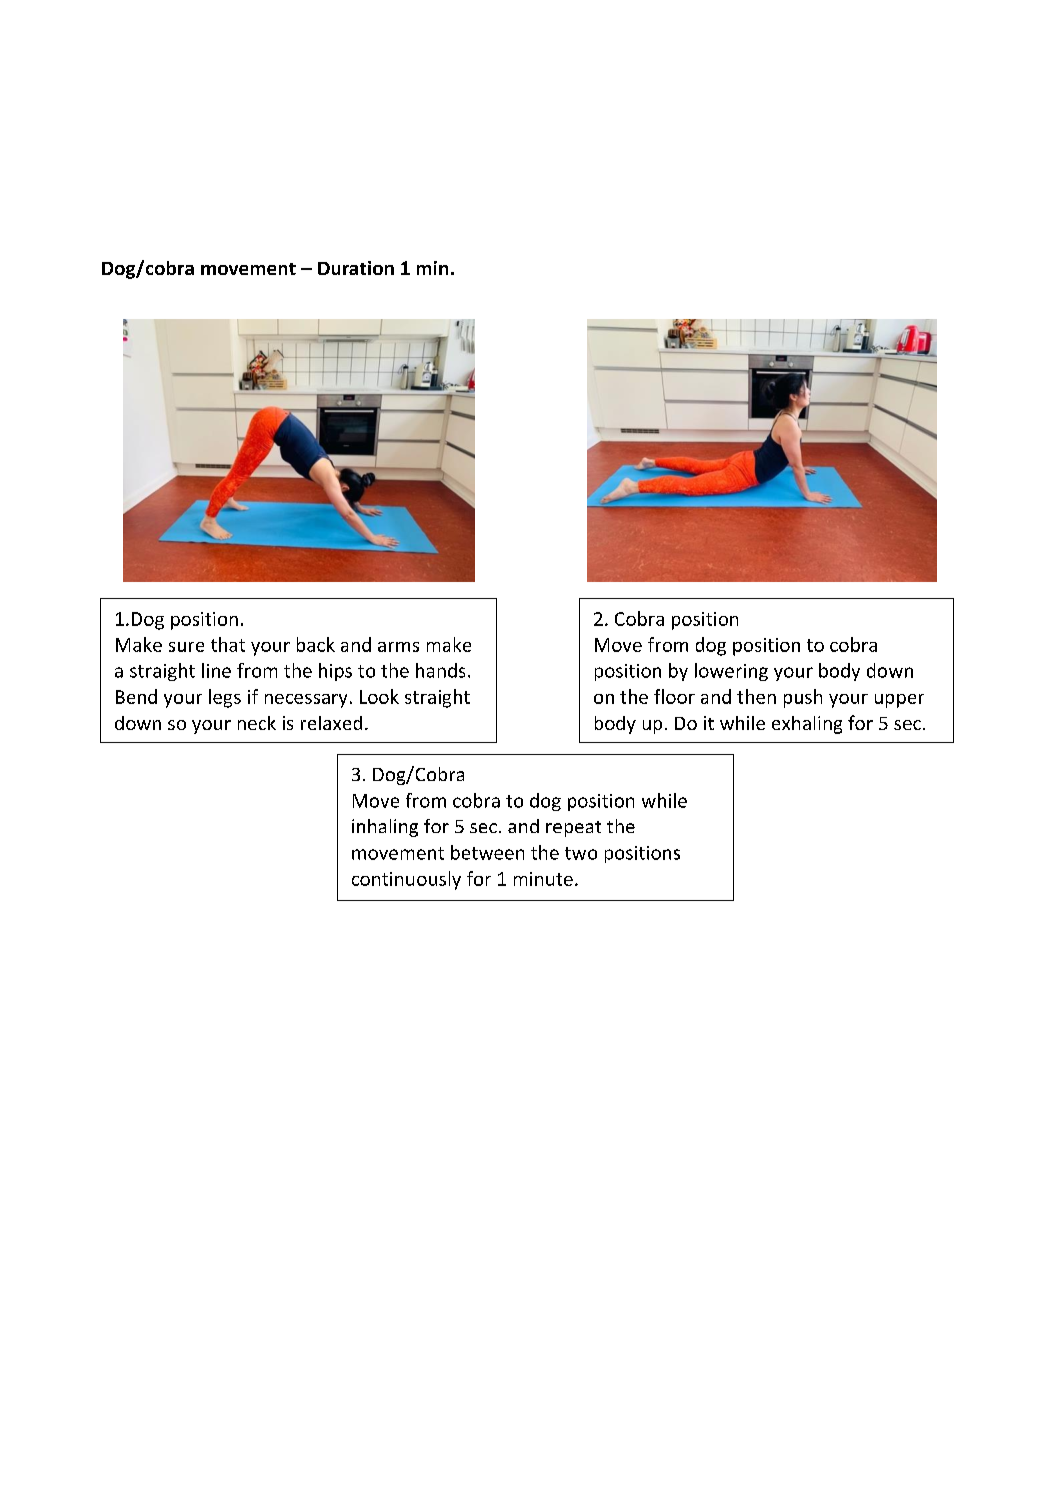 Image resolution: width=1056 pixels, height=1494 pixels. What do you see at coordinates (228, 644) in the screenshot?
I see `that` at bounding box center [228, 644].
